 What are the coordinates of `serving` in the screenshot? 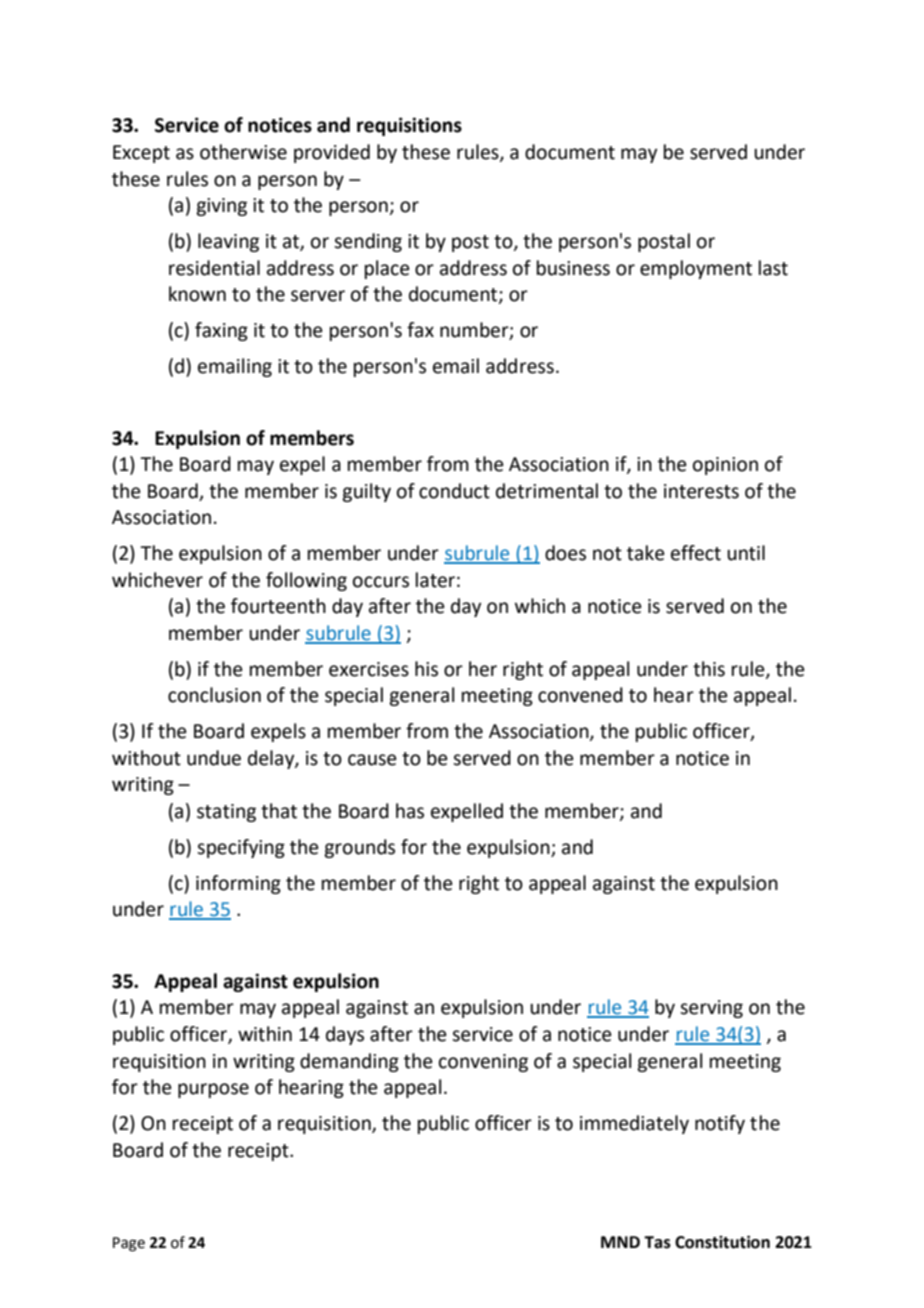 It's located at (711, 1009).
